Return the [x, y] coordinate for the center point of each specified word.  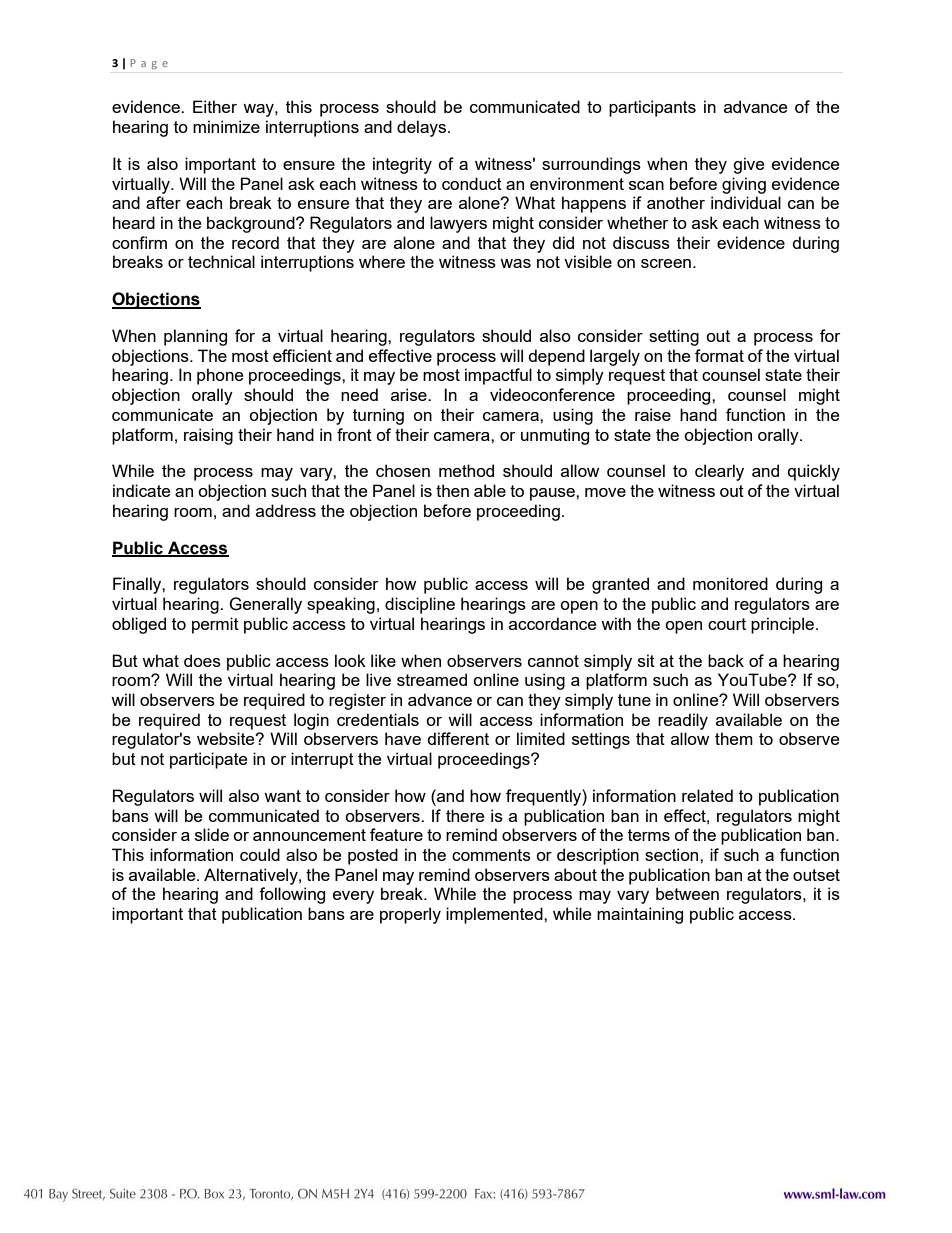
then [452, 490]
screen [666, 263]
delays [423, 128]
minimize [226, 126]
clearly [719, 472]
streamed [432, 679]
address [286, 510]
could [260, 854]
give [748, 165]
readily [683, 721]
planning [195, 337]
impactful [498, 376]
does [202, 660]
